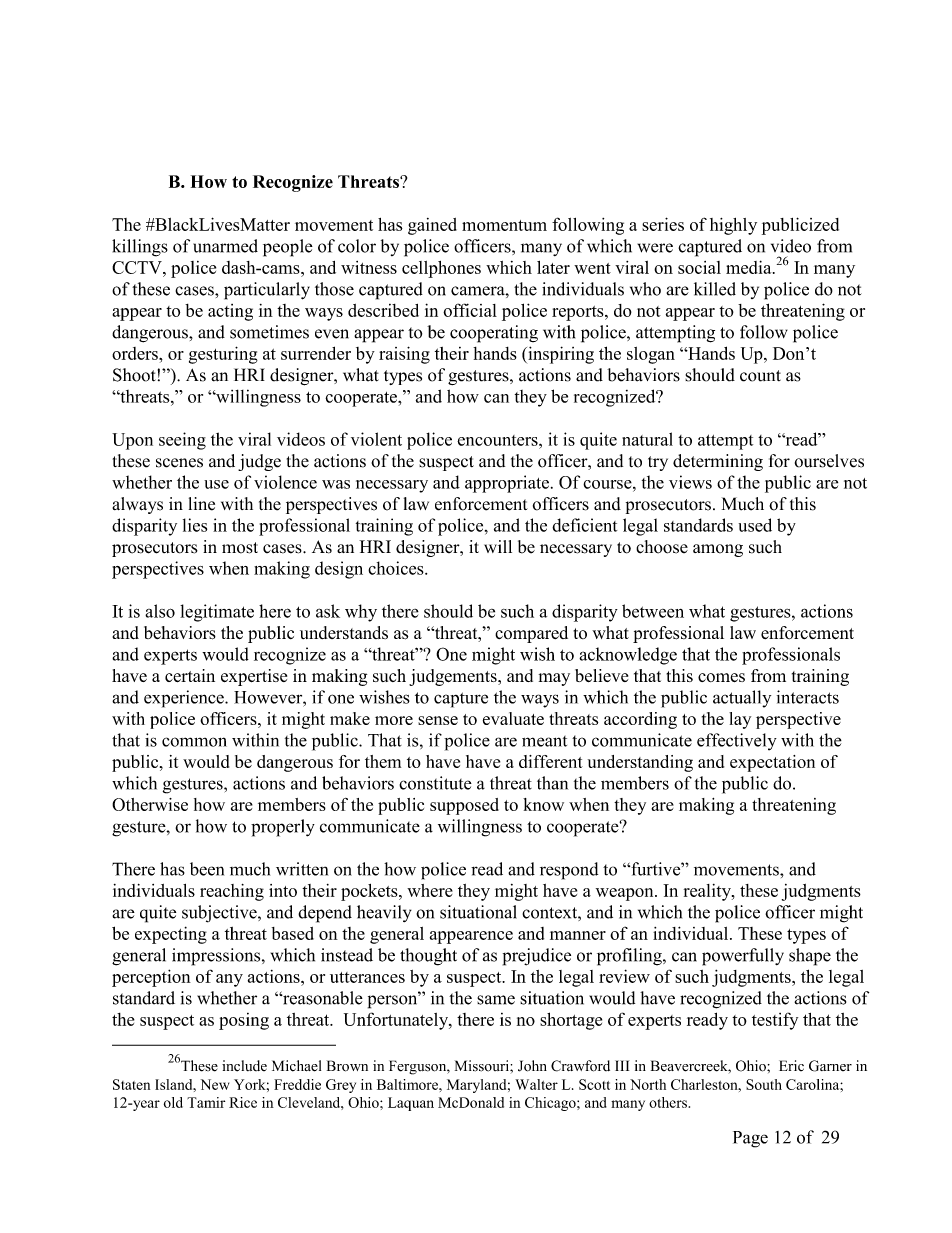  What do you see at coordinates (206, 1102) in the screenshot?
I see `Tamir` at bounding box center [206, 1102].
